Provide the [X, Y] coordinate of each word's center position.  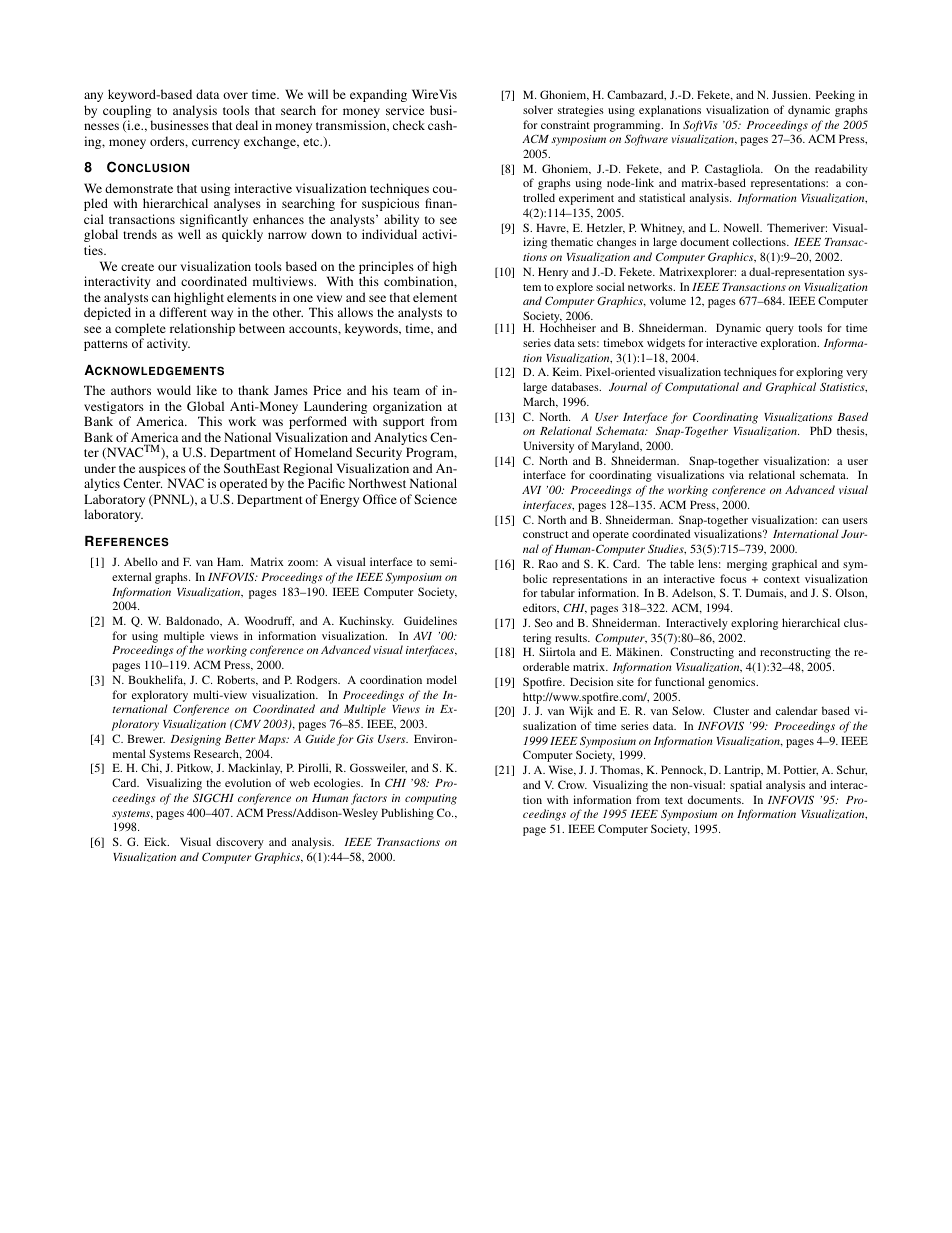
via [736, 474]
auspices [163, 471]
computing [431, 799]
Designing [196, 740]
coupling [127, 113]
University [549, 447]
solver [538, 109]
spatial [746, 786]
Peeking [835, 96]
